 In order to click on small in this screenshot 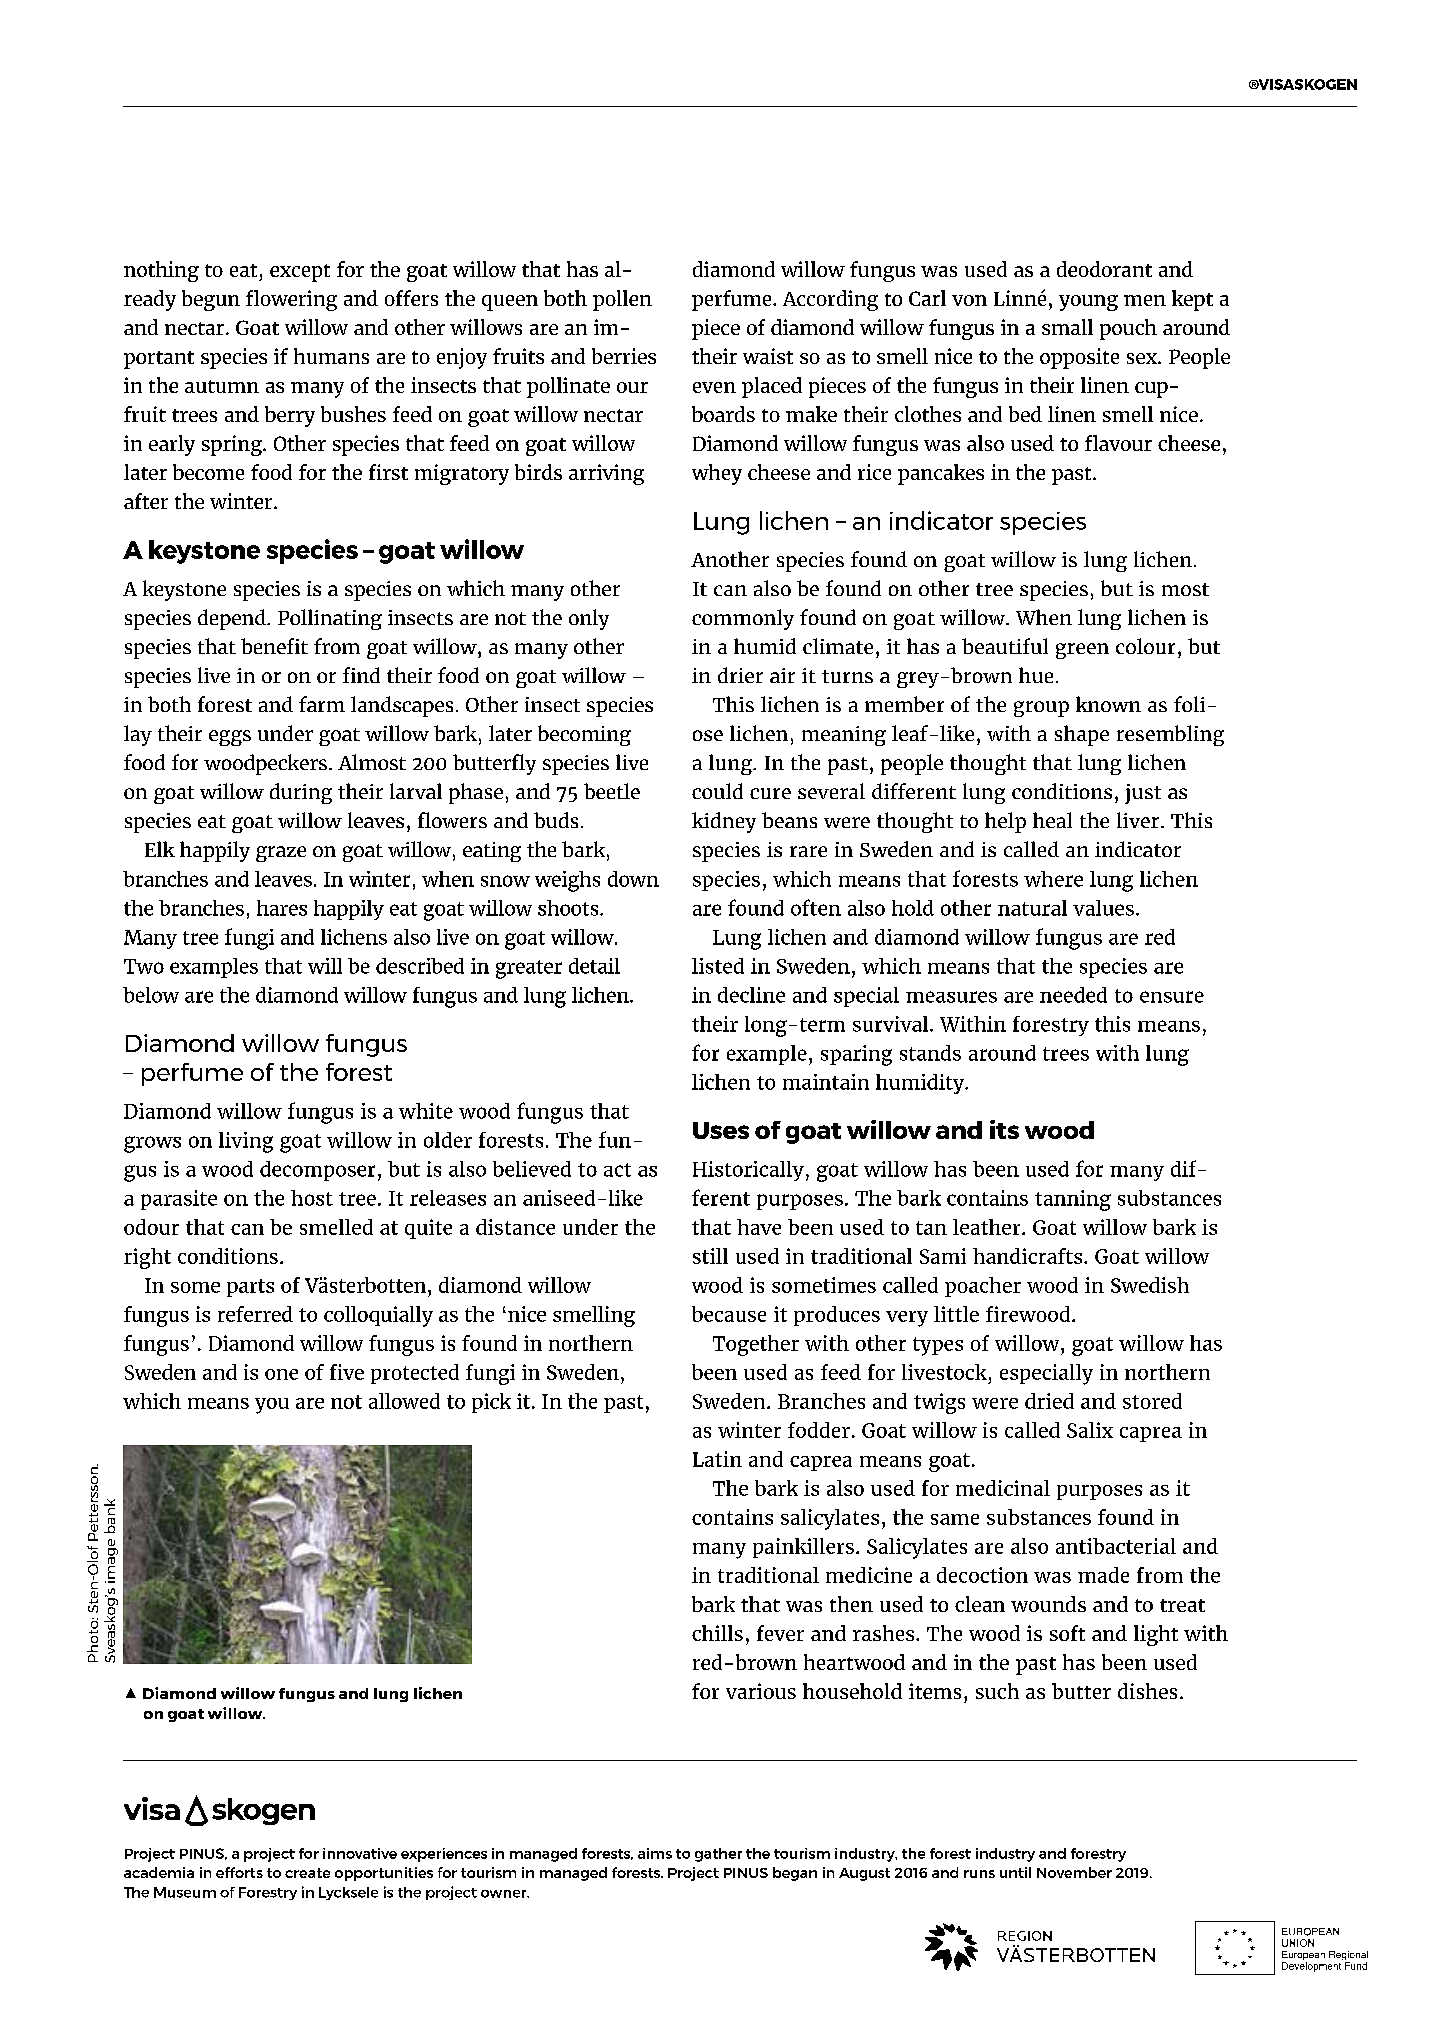, I will do `click(1067, 327)`.
